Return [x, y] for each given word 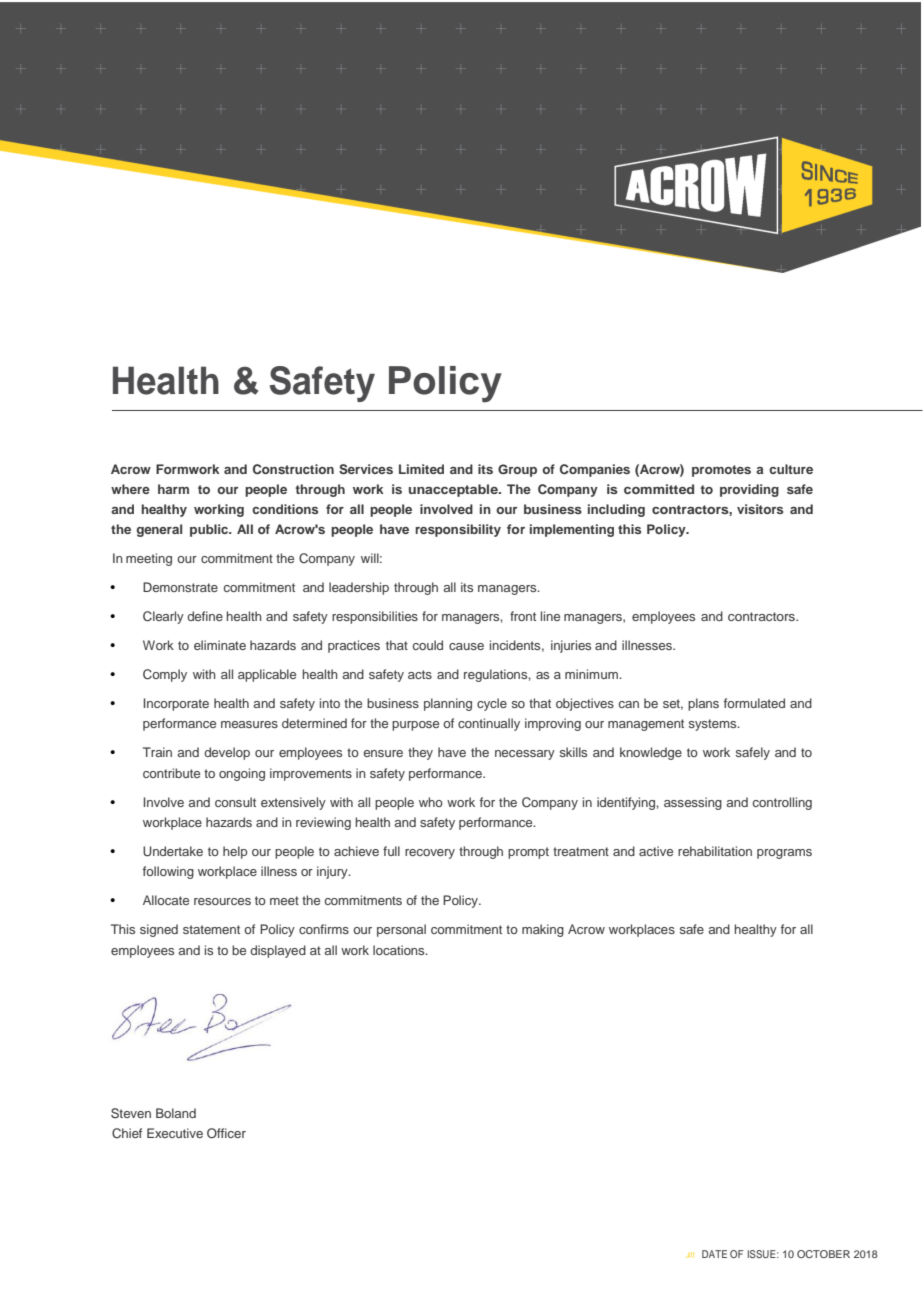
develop [227, 753]
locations [400, 950]
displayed [278, 951]
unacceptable [454, 490]
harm [173, 489]
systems [714, 725]
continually [489, 724]
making [543, 930]
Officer [226, 1133]
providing [749, 490]
